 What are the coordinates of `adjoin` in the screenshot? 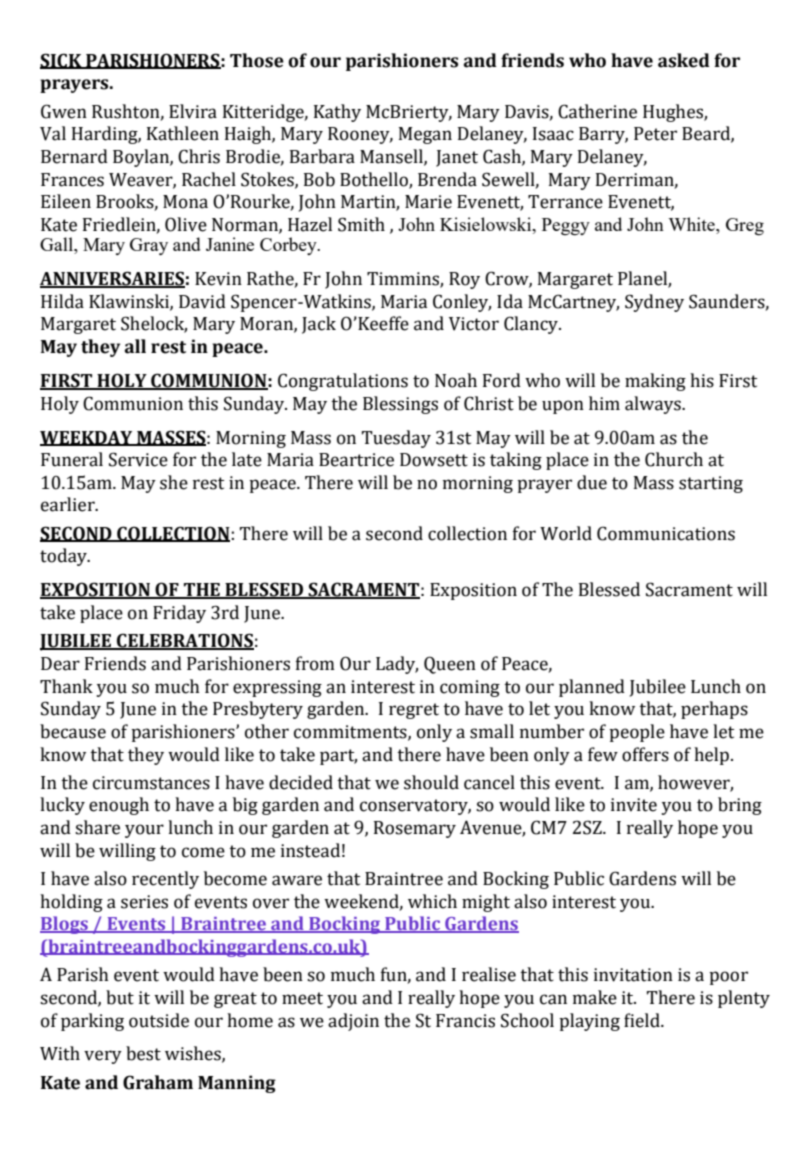 It's located at (353, 1022).
